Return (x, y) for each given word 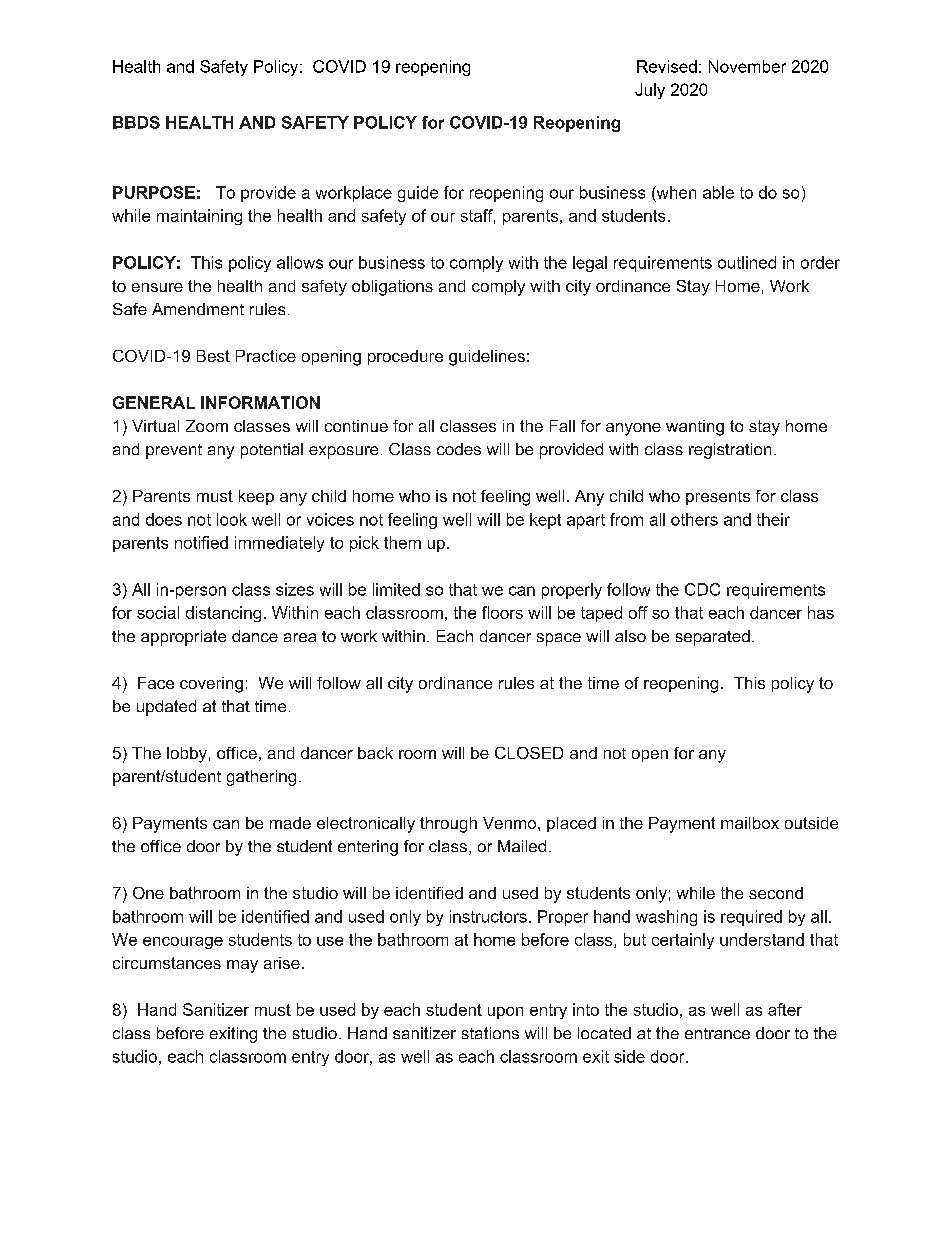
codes (459, 449)
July (650, 91)
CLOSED (529, 753)
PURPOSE (154, 192)
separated (713, 638)
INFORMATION (260, 402)
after (785, 1009)
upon (505, 1013)
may (242, 966)
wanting (695, 428)
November (747, 66)
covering (211, 685)
